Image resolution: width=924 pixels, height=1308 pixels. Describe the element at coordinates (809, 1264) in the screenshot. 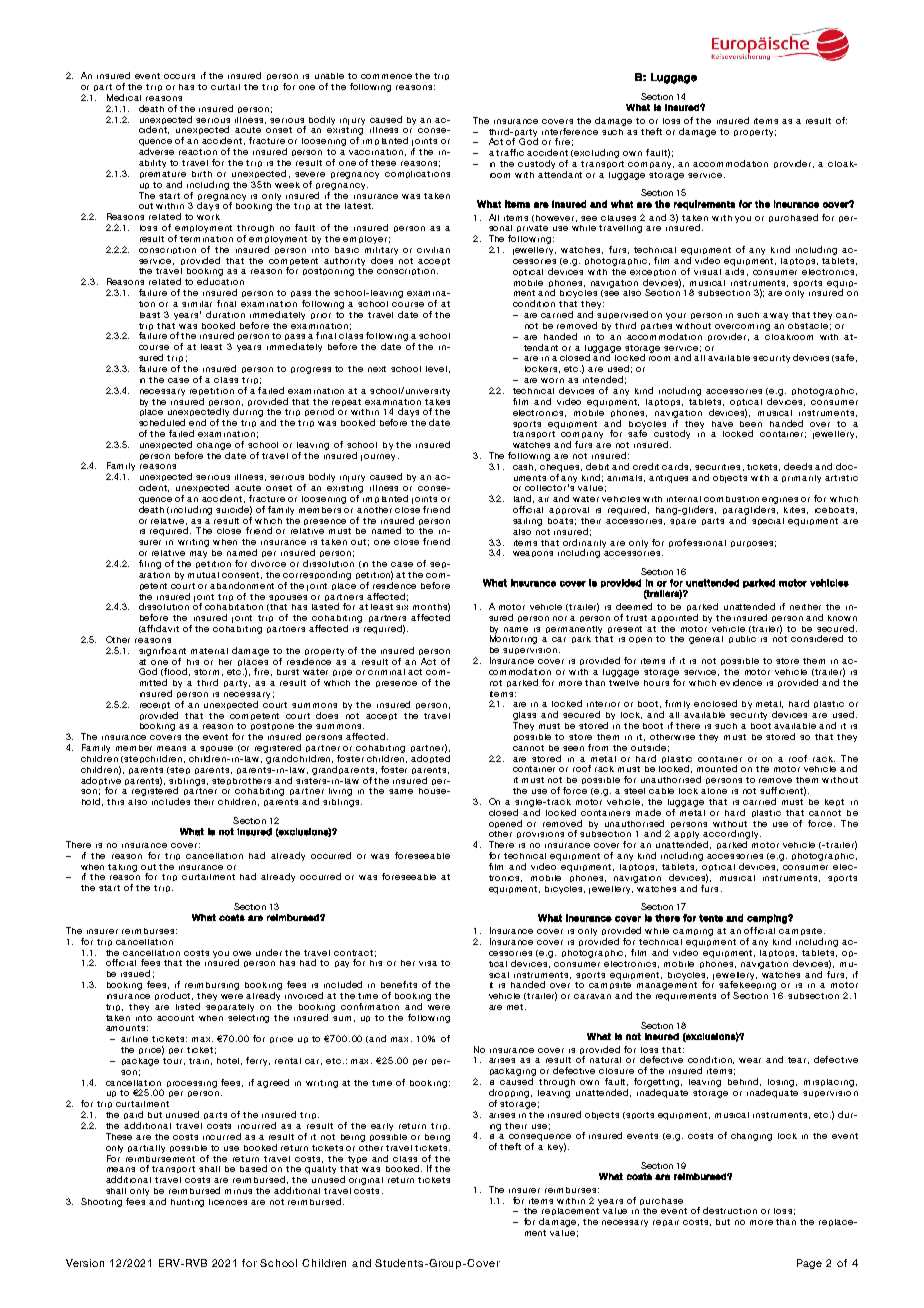

I see `Page` at that location.
